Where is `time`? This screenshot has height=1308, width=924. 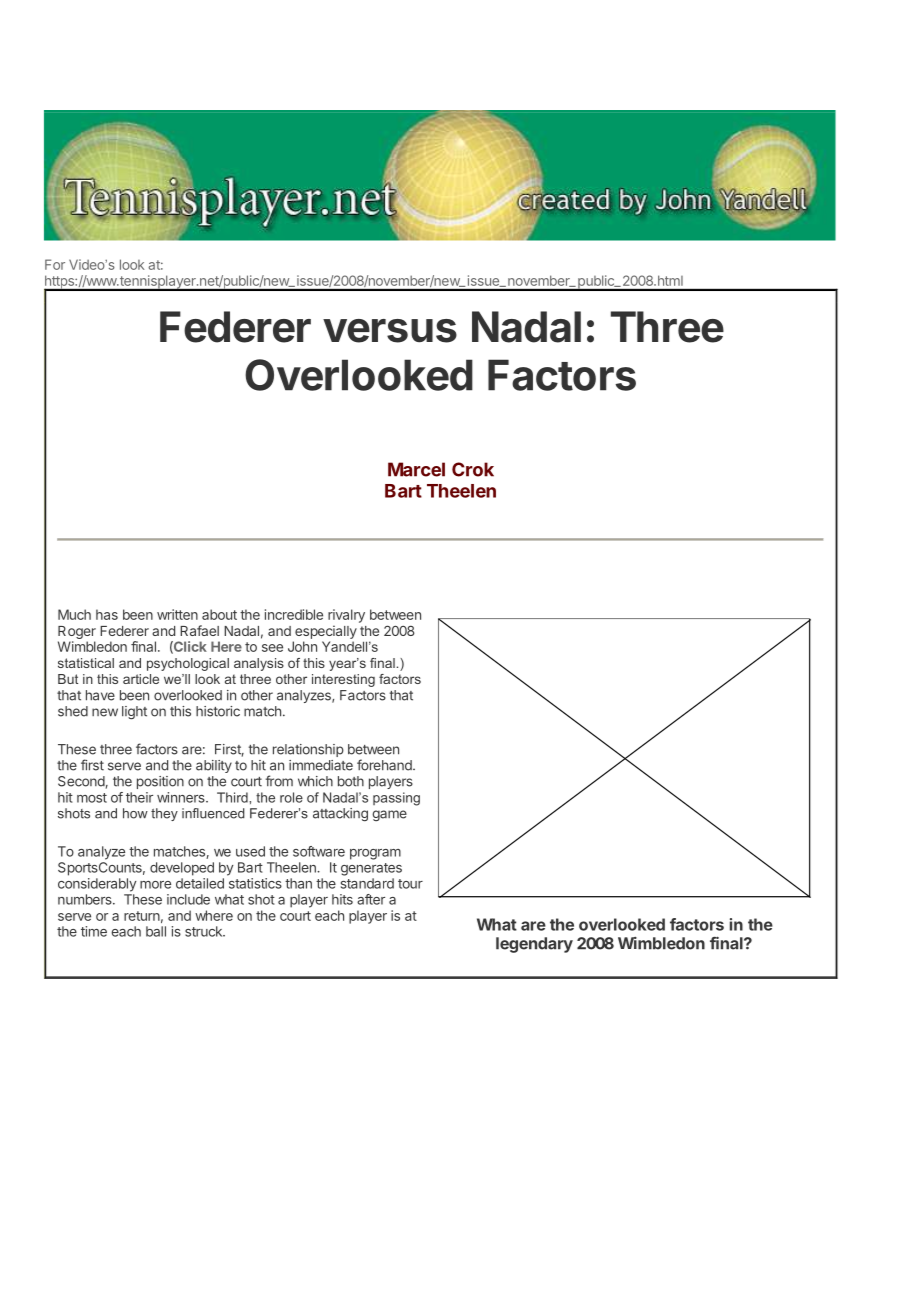
time is located at coordinates (94, 931).
